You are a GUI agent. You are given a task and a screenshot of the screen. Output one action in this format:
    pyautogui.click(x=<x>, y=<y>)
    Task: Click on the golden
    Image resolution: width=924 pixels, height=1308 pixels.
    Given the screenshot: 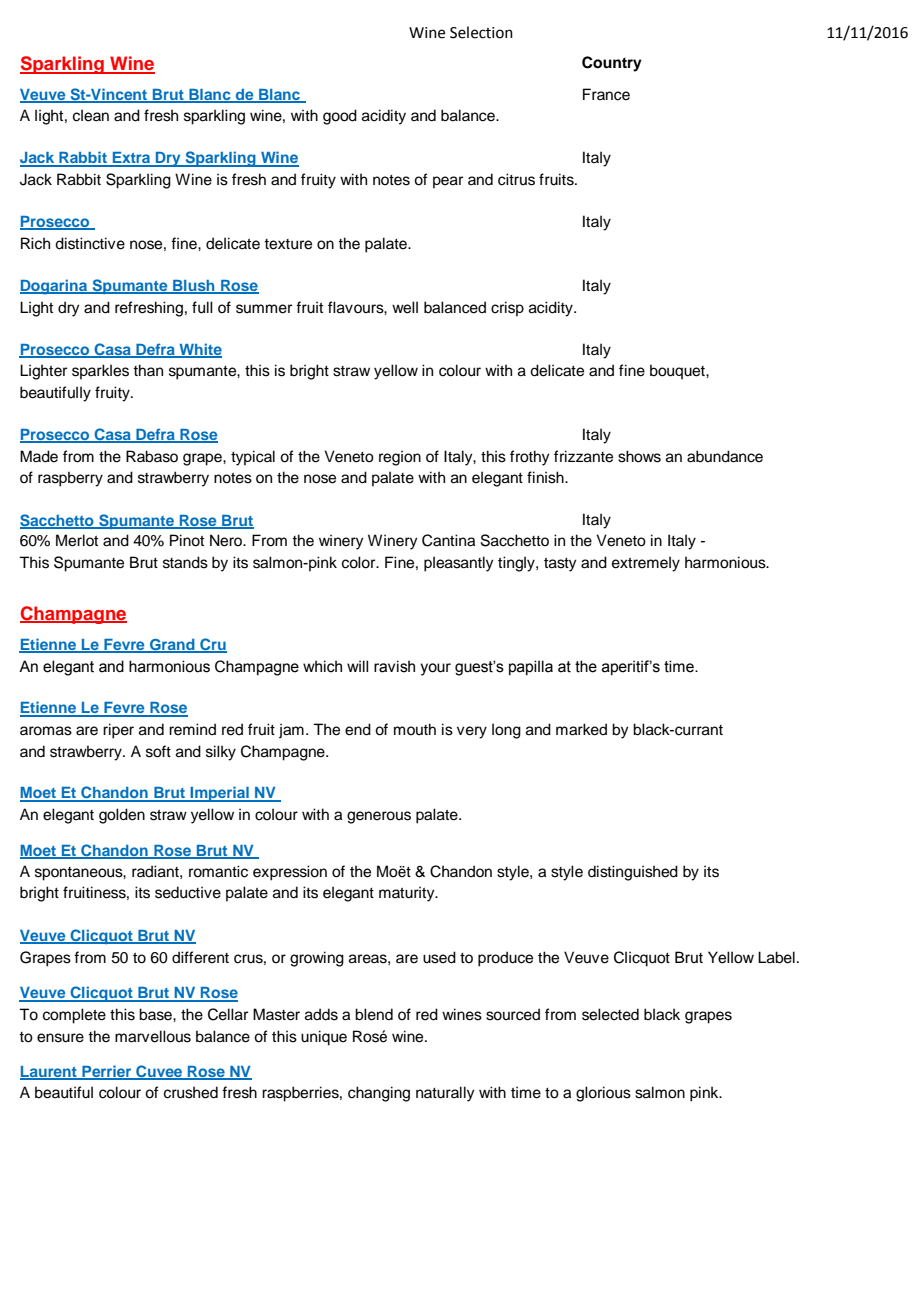 What is the action you would take?
    pyautogui.click(x=122, y=816)
